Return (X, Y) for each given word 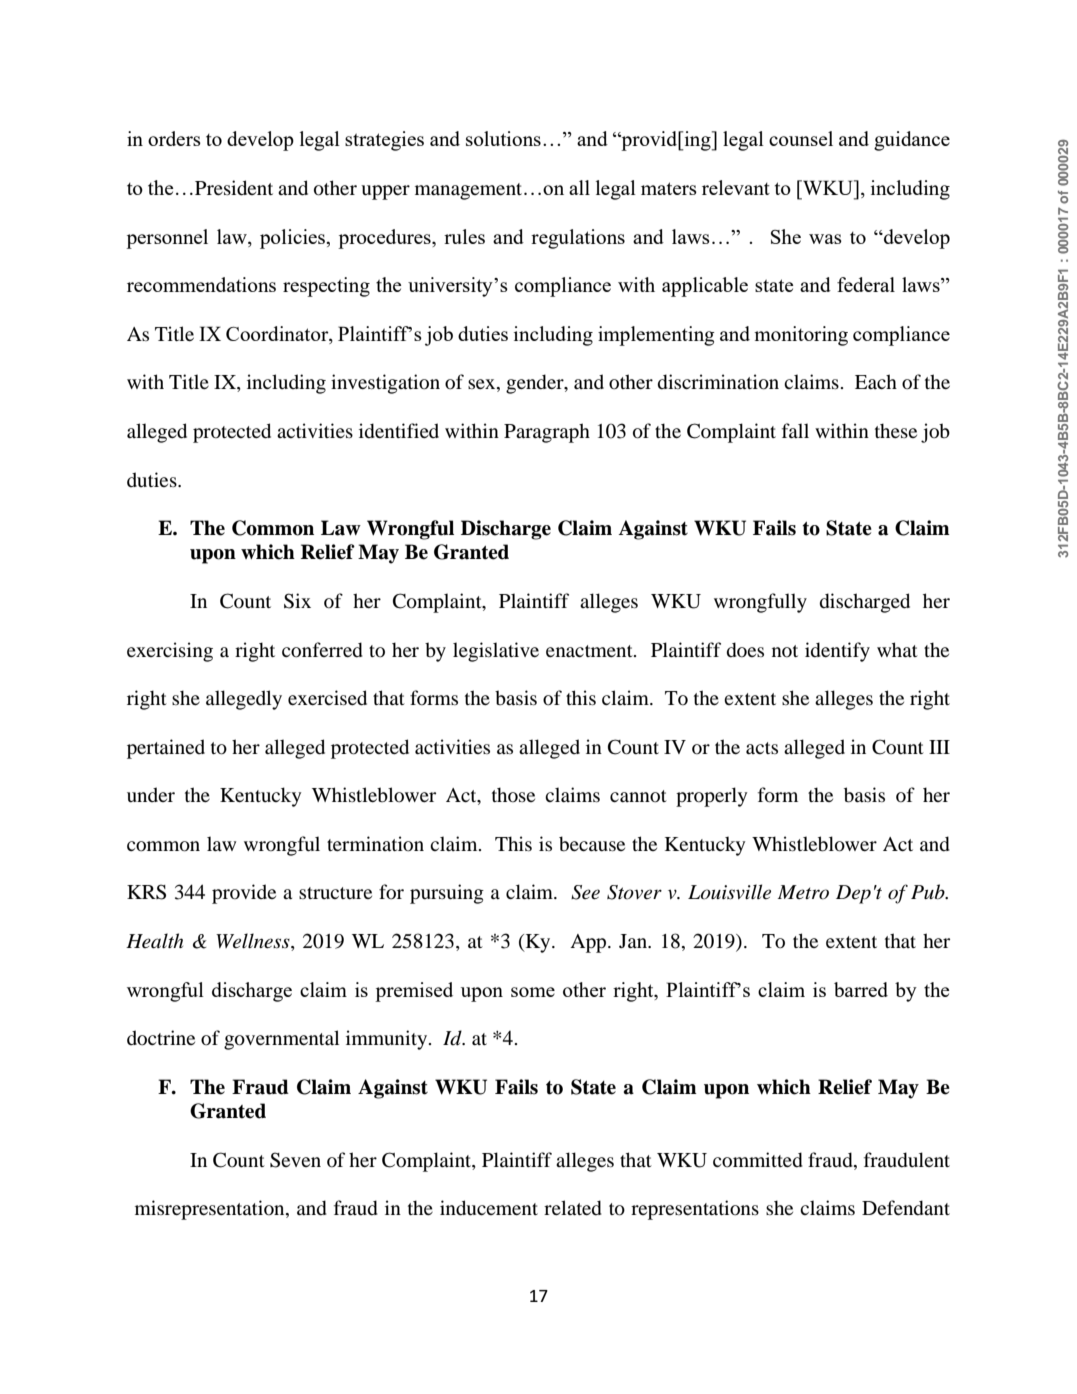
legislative (496, 652)
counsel (801, 138)
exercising (170, 652)
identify (837, 652)
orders (174, 138)
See (585, 892)
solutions (503, 138)
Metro (803, 892)
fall (795, 430)
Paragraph (547, 433)
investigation (385, 384)
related (573, 1208)
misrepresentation (211, 1210)
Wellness (254, 942)
